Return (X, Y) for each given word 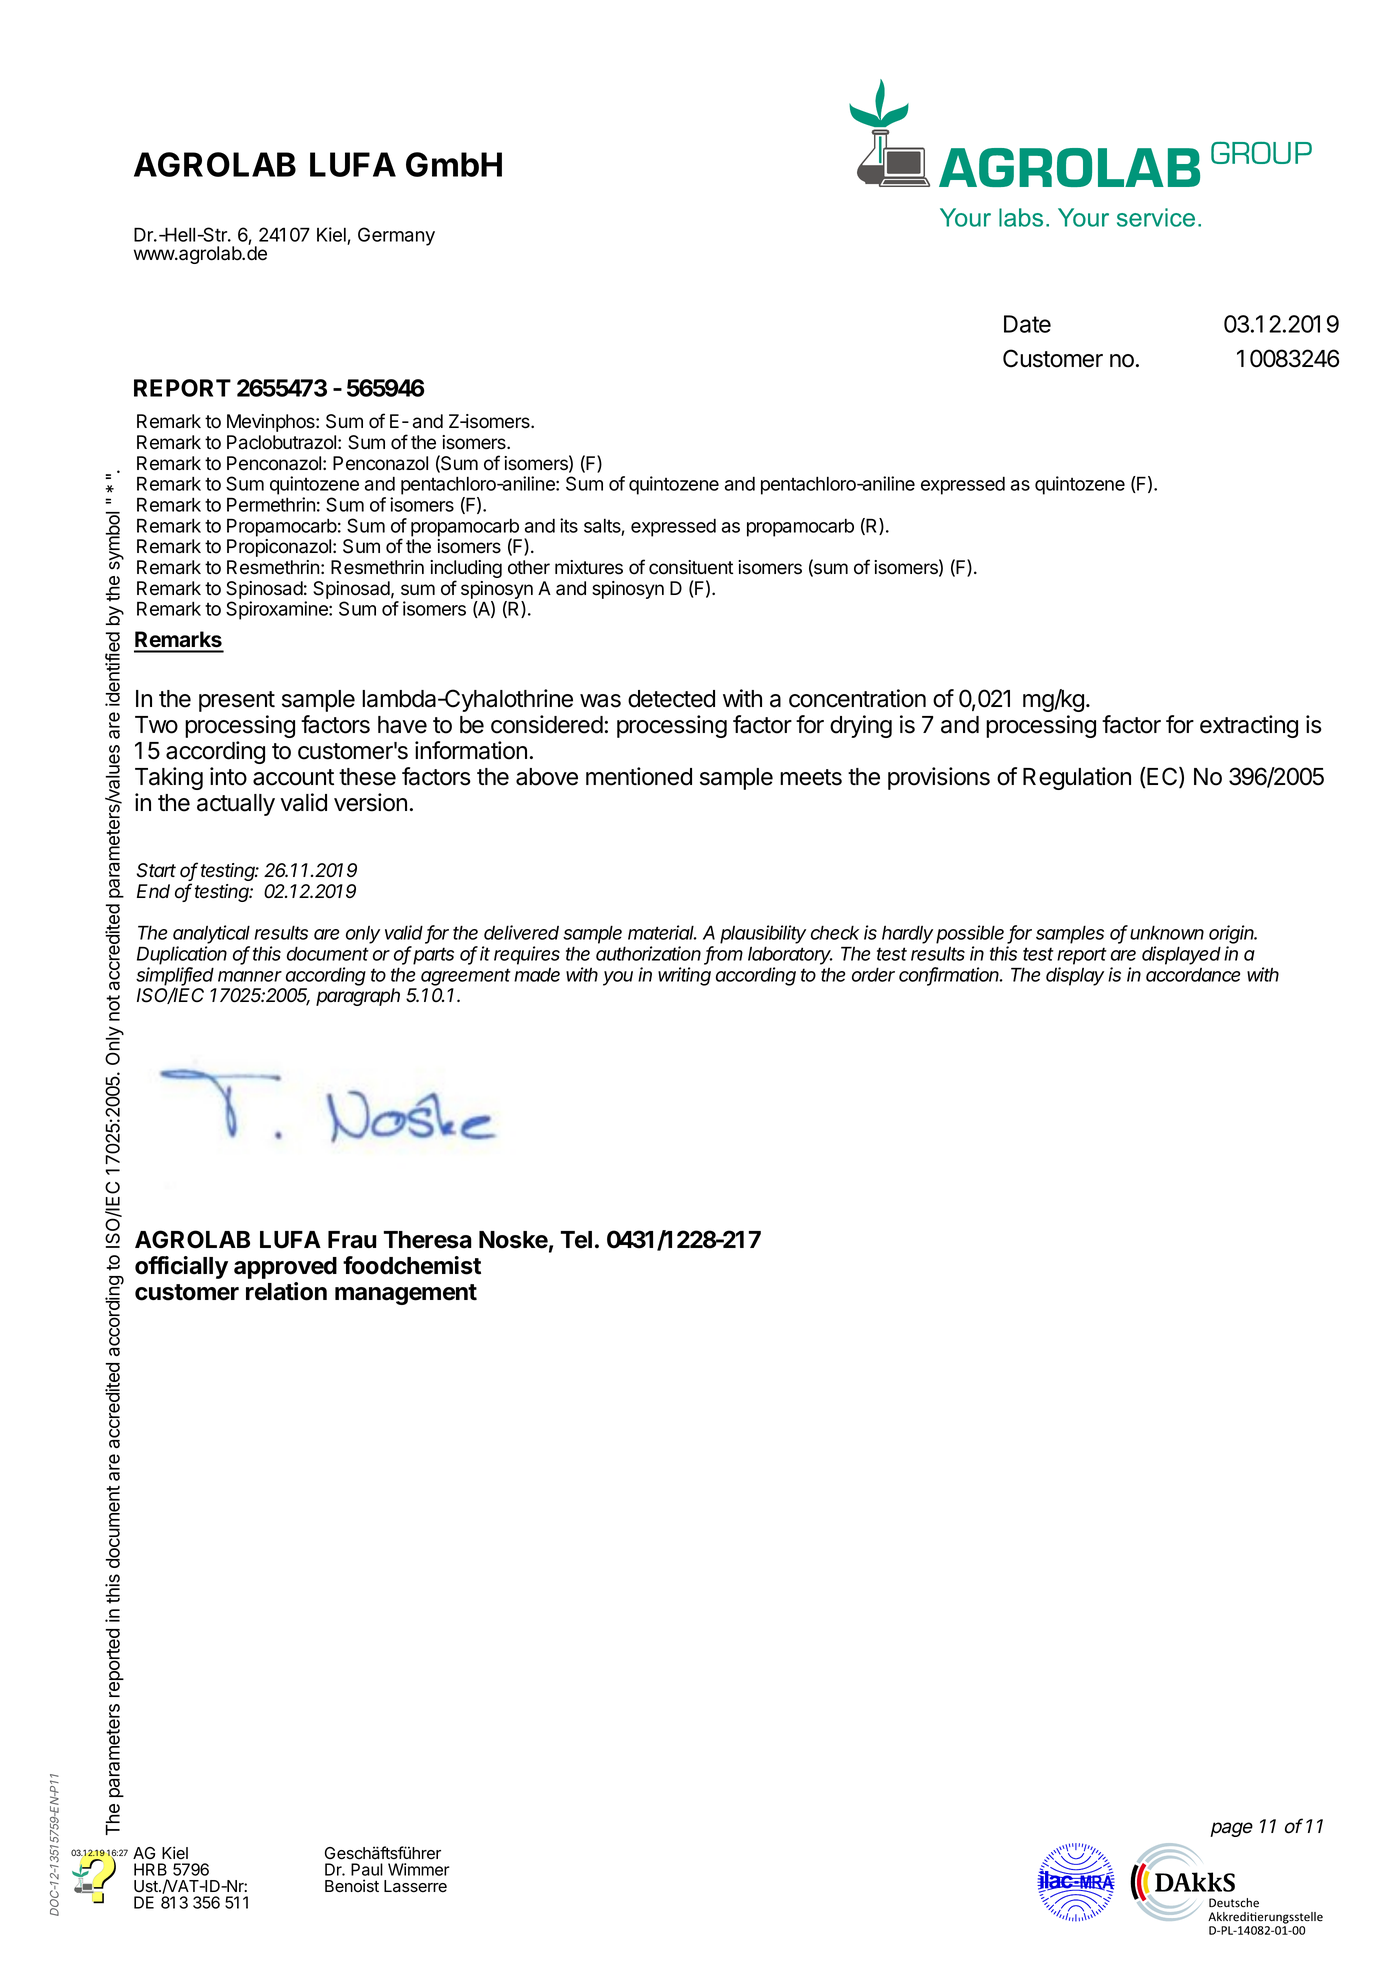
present (237, 701)
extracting (1249, 726)
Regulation (1077, 778)
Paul (367, 1869)
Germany (396, 236)
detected (671, 699)
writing (684, 976)
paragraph (358, 997)
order (873, 974)
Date (1027, 324)
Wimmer (419, 1869)
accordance (1193, 975)
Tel (576, 1240)
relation (286, 1291)
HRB (150, 1869)
